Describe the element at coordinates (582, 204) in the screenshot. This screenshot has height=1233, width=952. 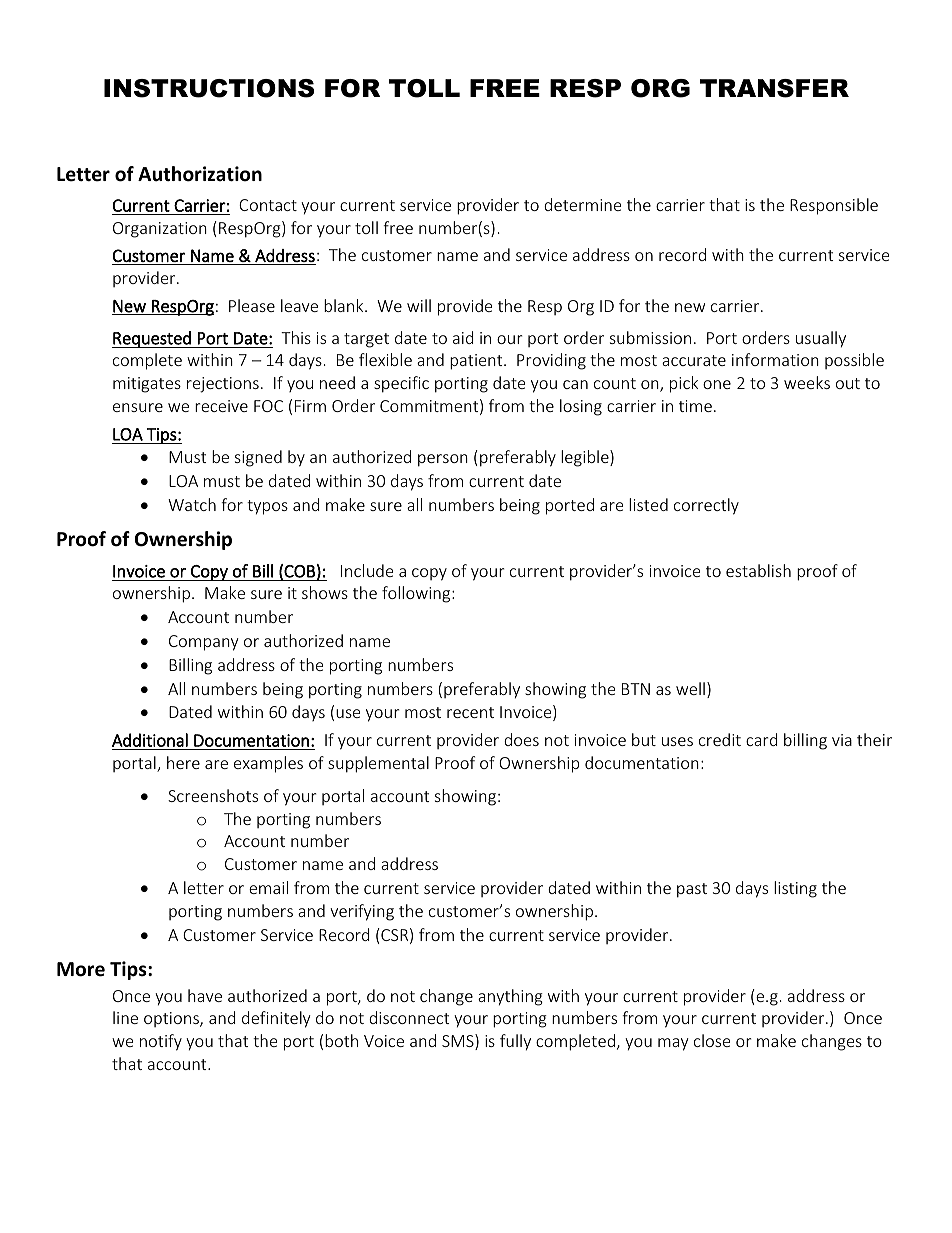
I see `determine` at that location.
